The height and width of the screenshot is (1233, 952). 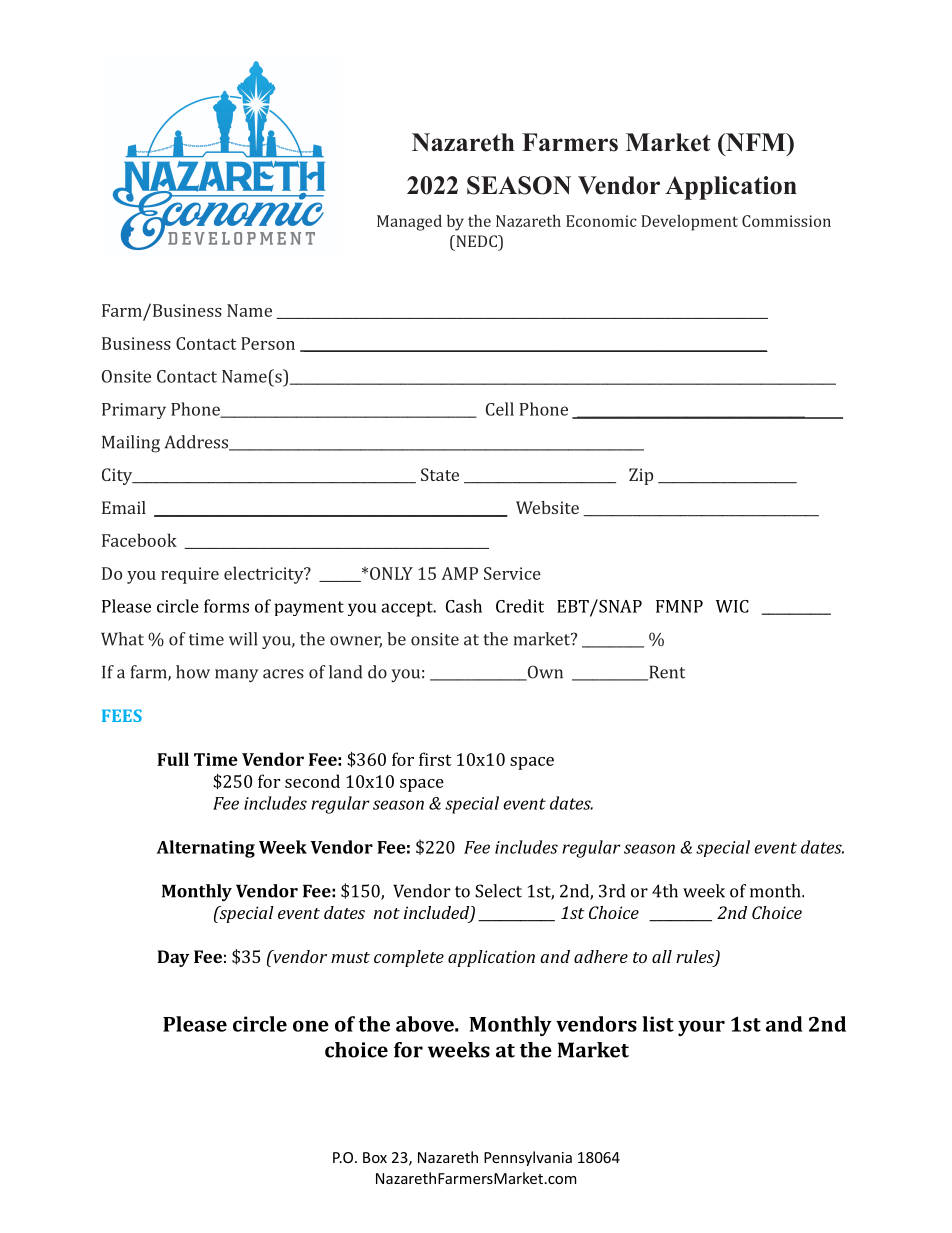 I want to click on rules, so click(x=696, y=958).
